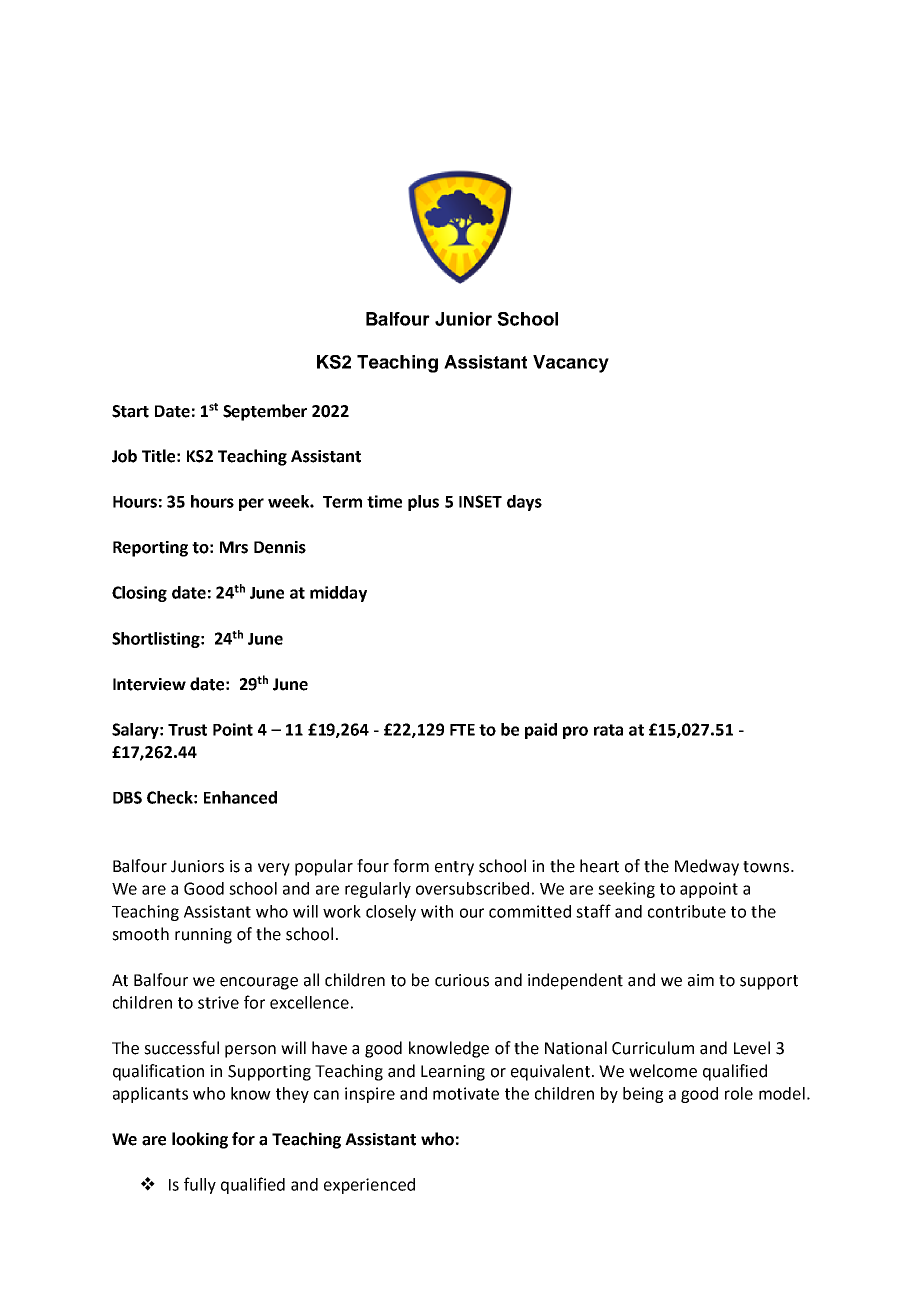 This screenshot has height=1308, width=924. I want to click on Vacancy, so click(571, 364).
